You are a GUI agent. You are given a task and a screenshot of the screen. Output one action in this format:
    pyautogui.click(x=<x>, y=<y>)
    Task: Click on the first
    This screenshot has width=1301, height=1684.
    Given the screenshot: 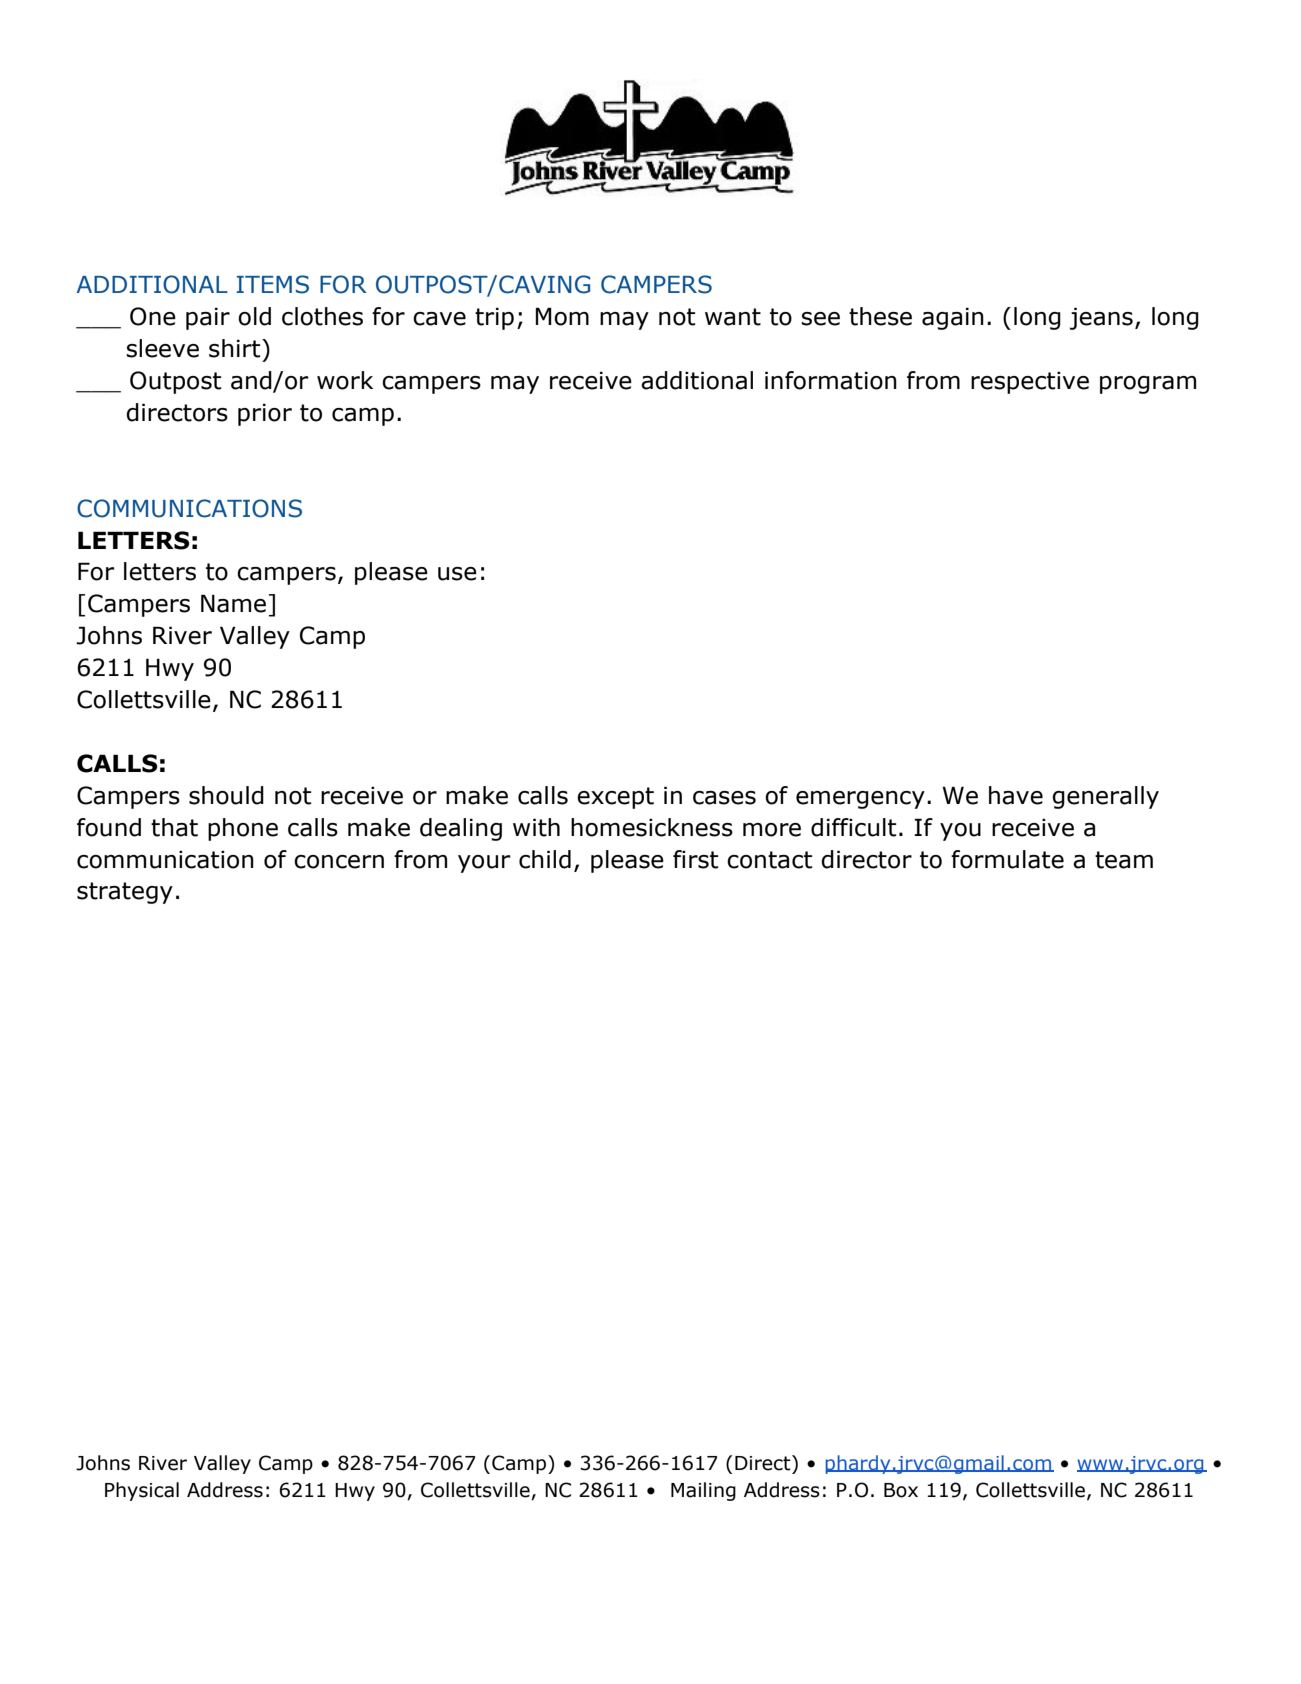 What is the action you would take?
    pyautogui.click(x=696, y=859)
